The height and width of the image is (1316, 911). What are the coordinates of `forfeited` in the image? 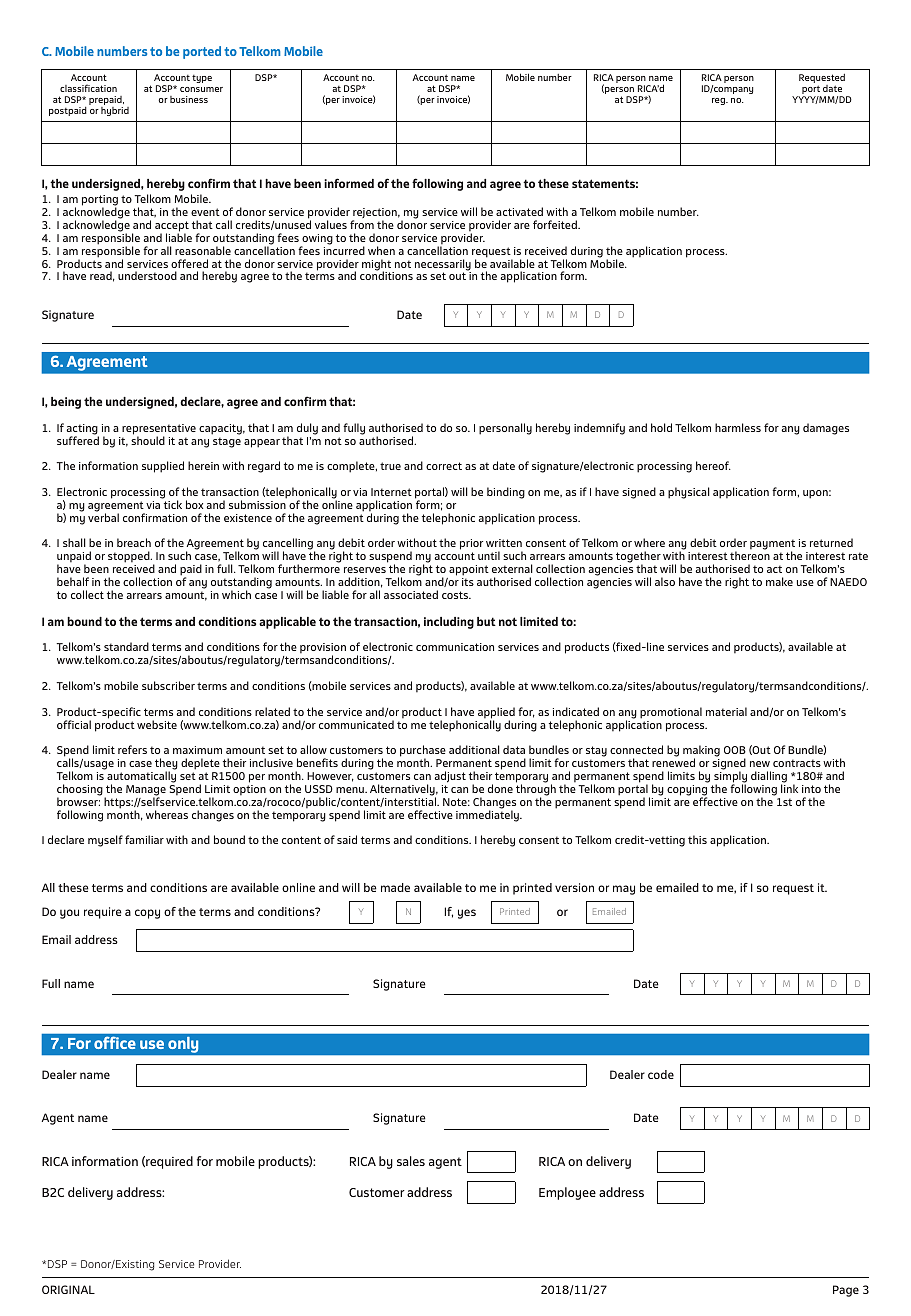 It's located at (556, 224).
